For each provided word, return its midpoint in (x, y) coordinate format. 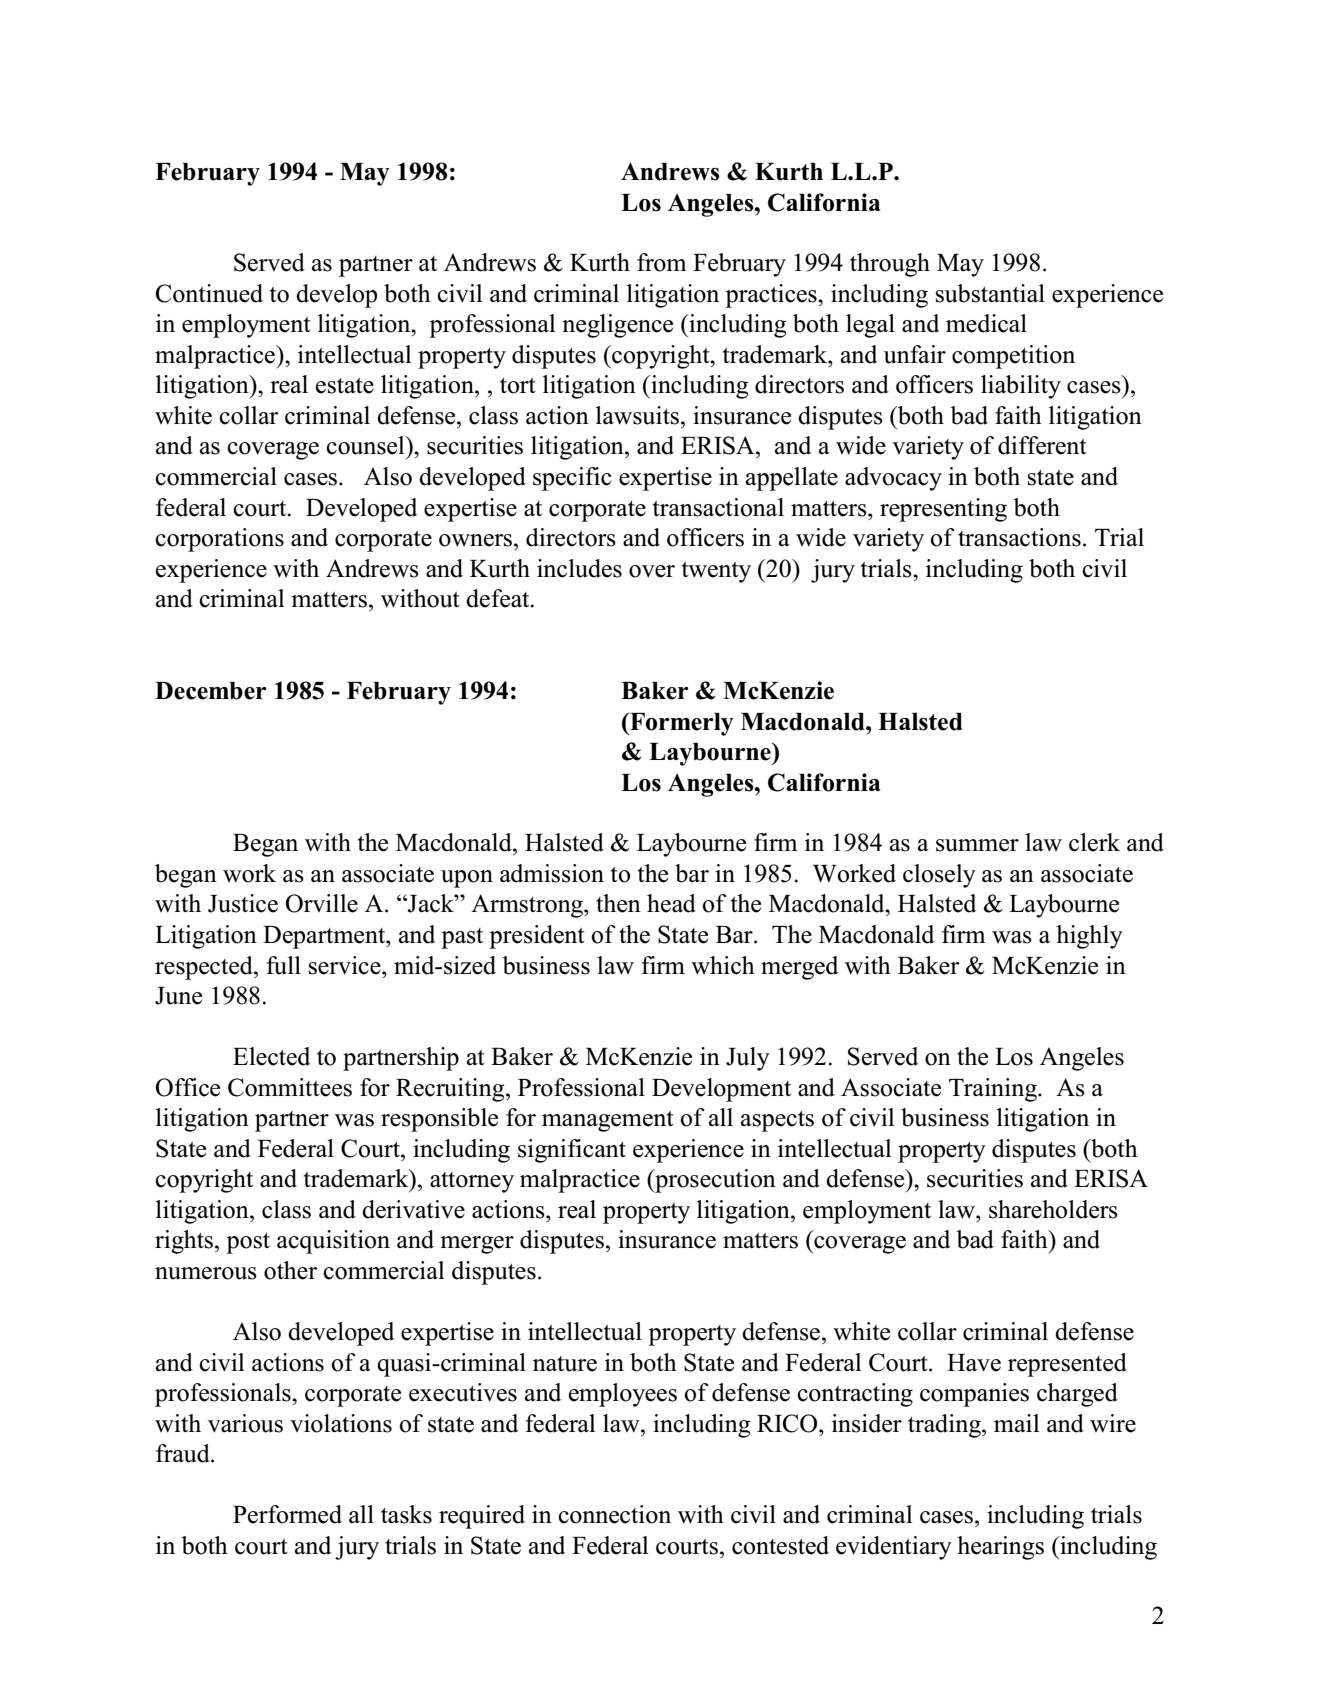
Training (994, 1090)
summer (977, 845)
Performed (287, 1514)
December (211, 691)
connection (614, 1514)
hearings (1000, 1548)
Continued (209, 293)
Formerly (681, 724)
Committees (290, 1087)
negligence (617, 326)
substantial (990, 293)
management (608, 1121)
